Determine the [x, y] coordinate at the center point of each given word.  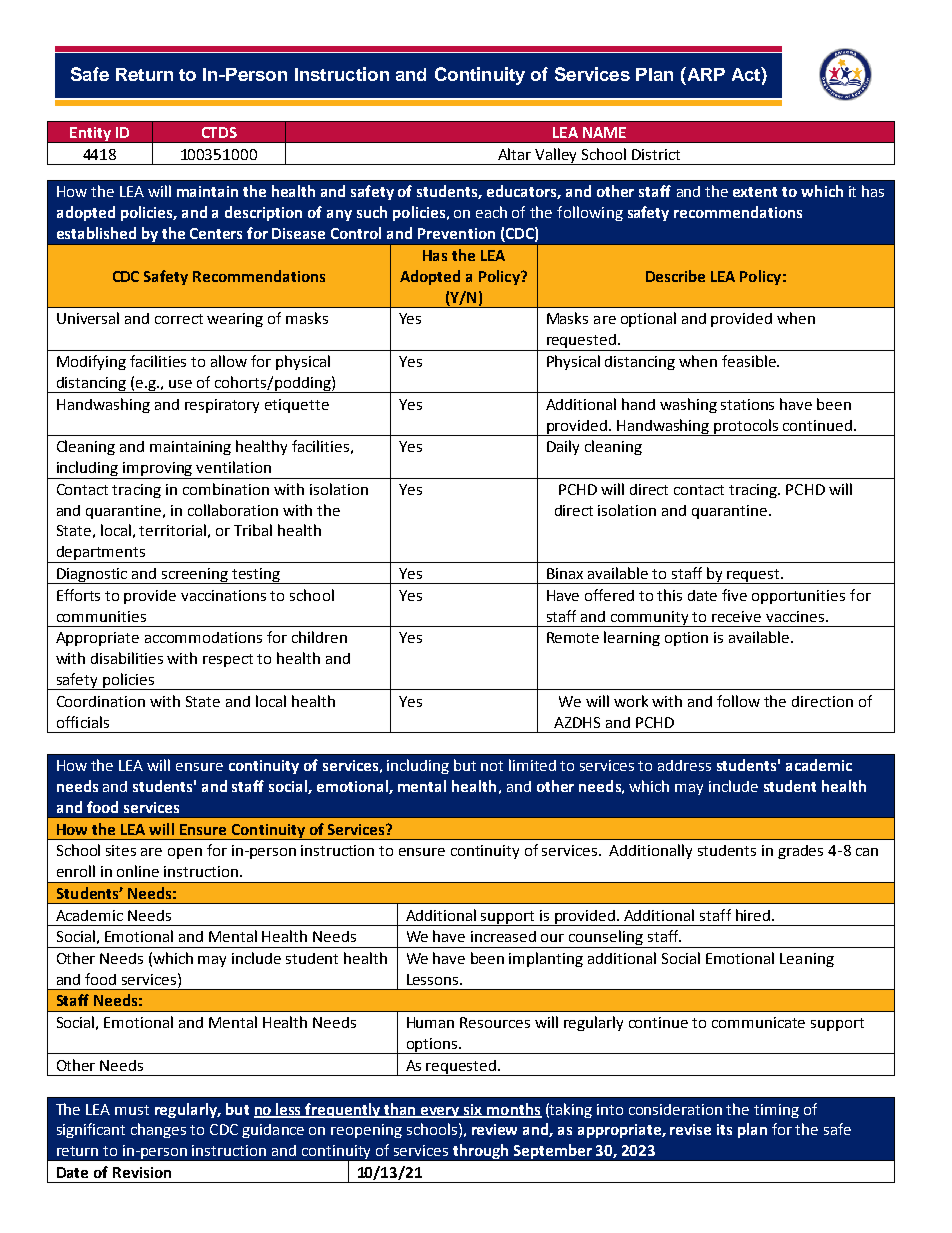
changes [158, 1130]
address [684, 765]
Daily [563, 447]
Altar [514, 154]
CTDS [219, 132]
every [440, 1112]
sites [121, 850]
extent [755, 192]
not [492, 766]
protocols [747, 427]
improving [158, 470]
